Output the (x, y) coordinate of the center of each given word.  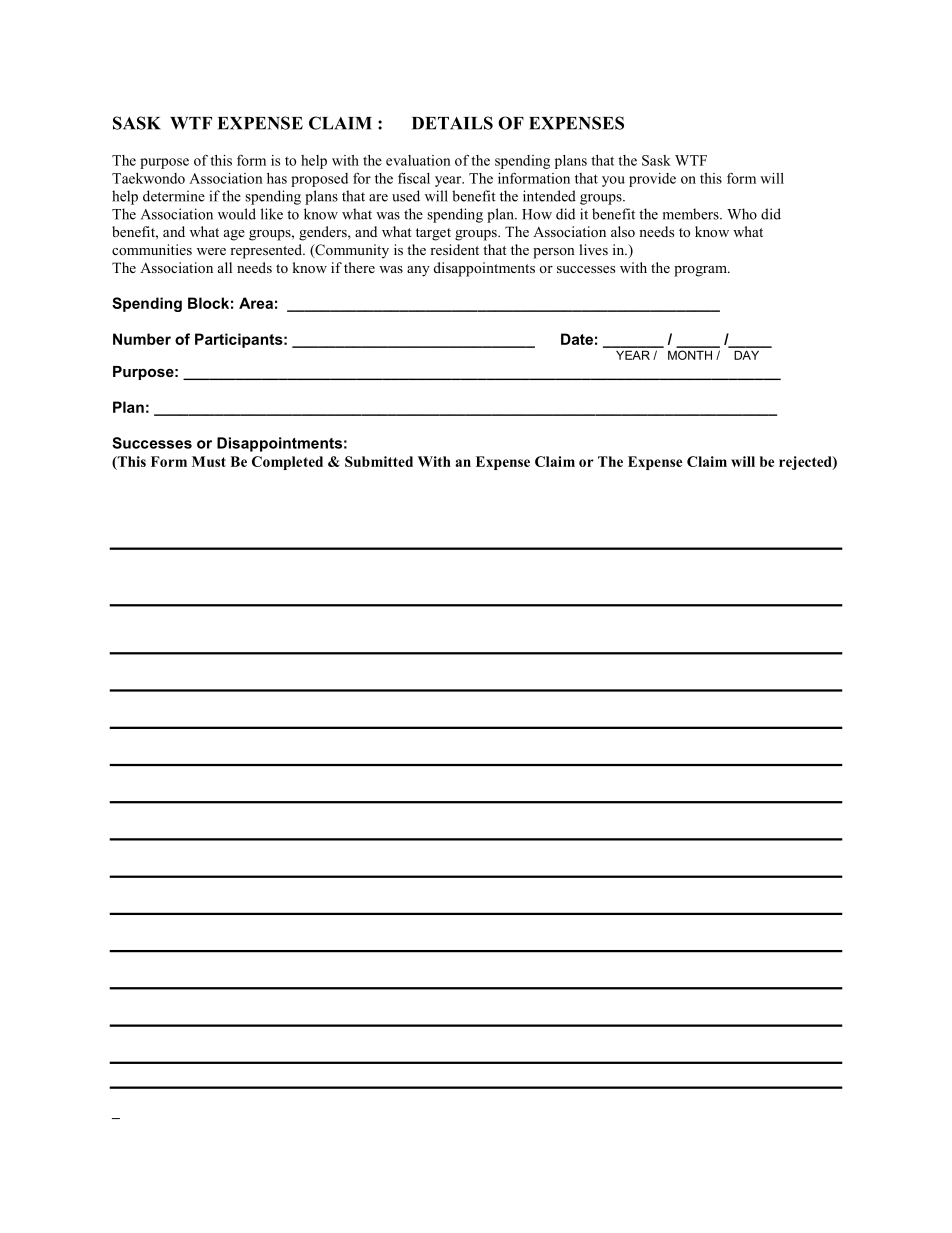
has (277, 178)
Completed (287, 463)
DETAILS (452, 123)
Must (209, 461)
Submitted (379, 461)
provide (652, 180)
